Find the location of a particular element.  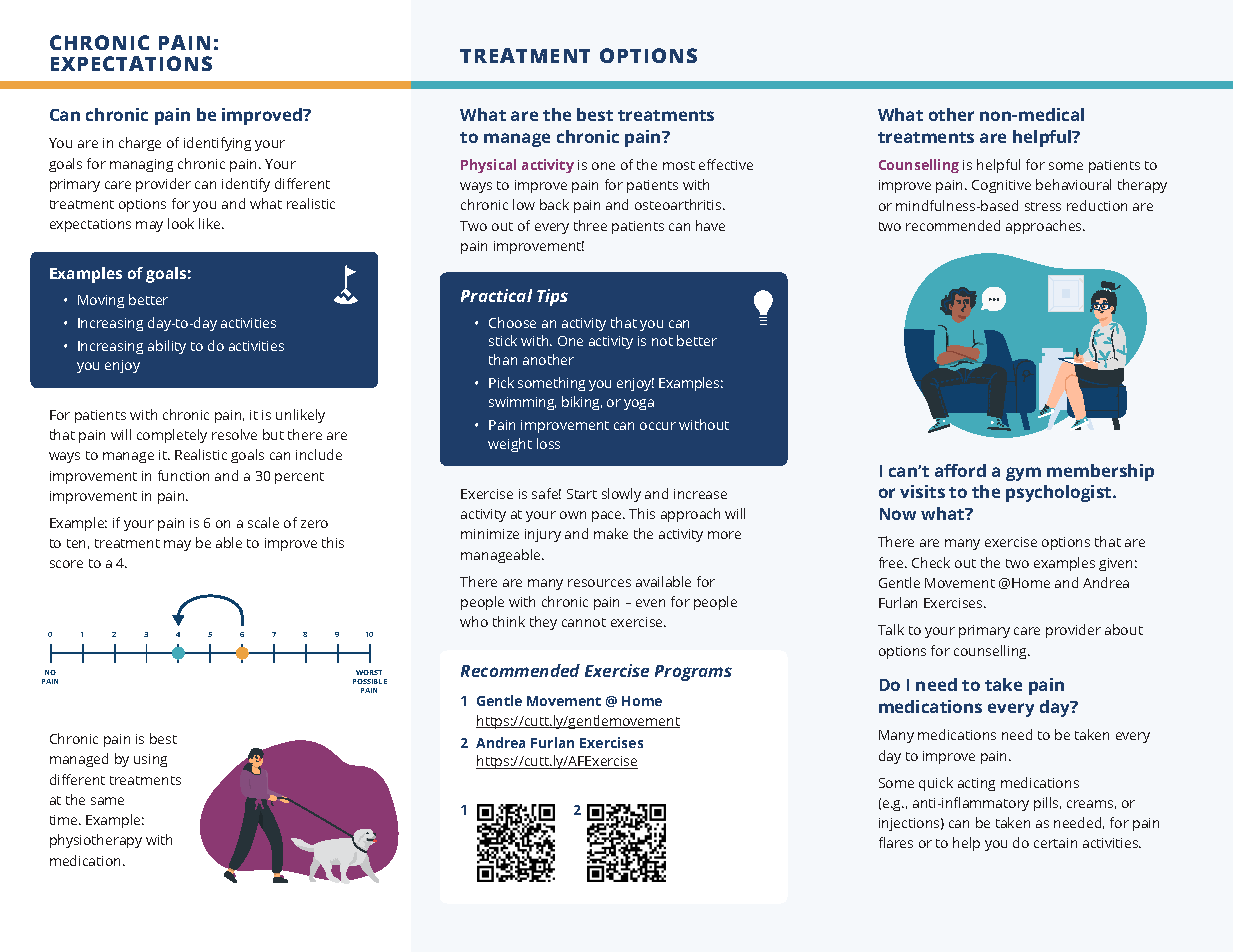

managing is located at coordinates (141, 165).
